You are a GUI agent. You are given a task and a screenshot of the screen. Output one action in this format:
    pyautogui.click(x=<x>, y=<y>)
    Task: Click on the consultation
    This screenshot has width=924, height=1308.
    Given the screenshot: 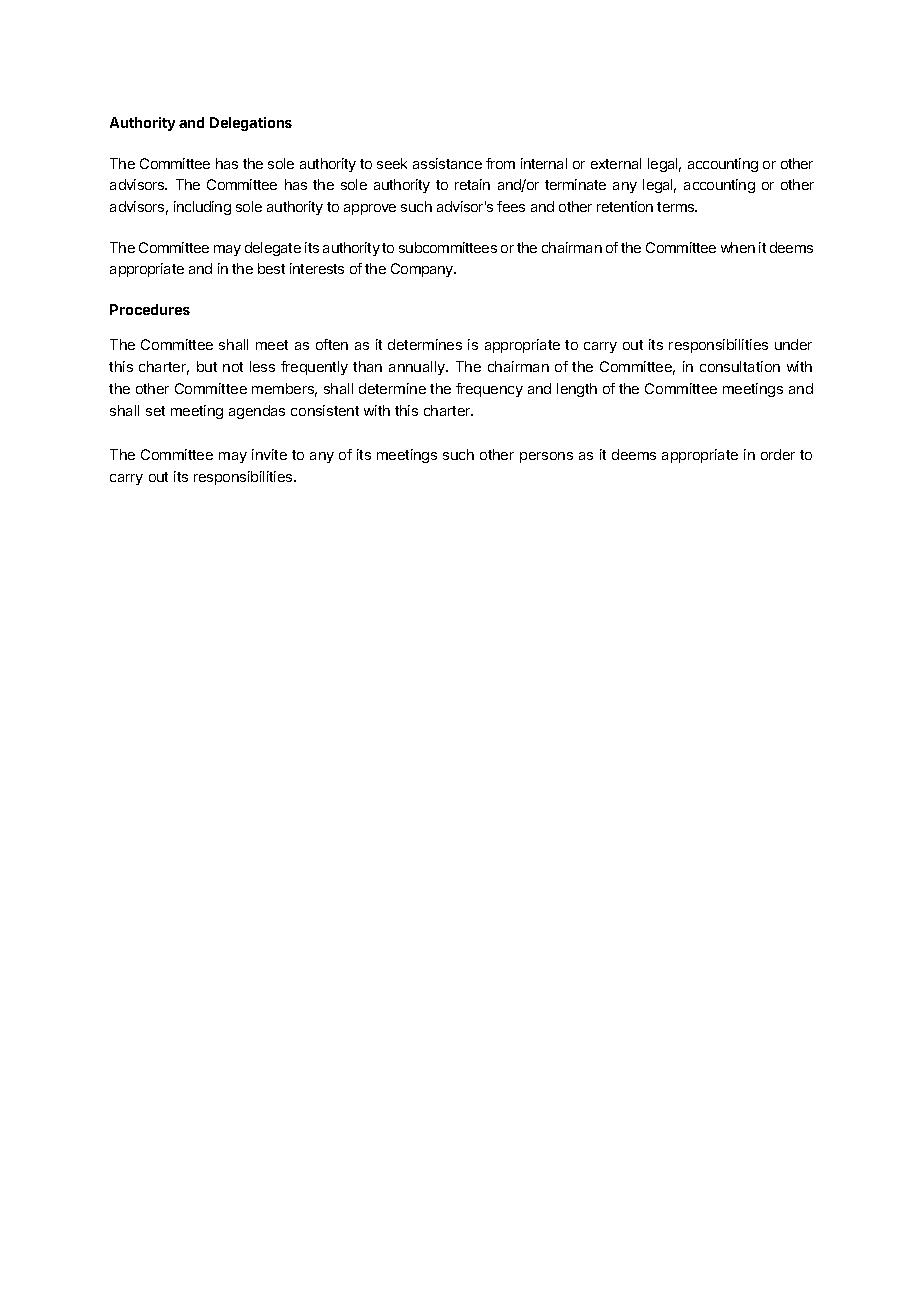 What is the action you would take?
    pyautogui.click(x=740, y=366)
